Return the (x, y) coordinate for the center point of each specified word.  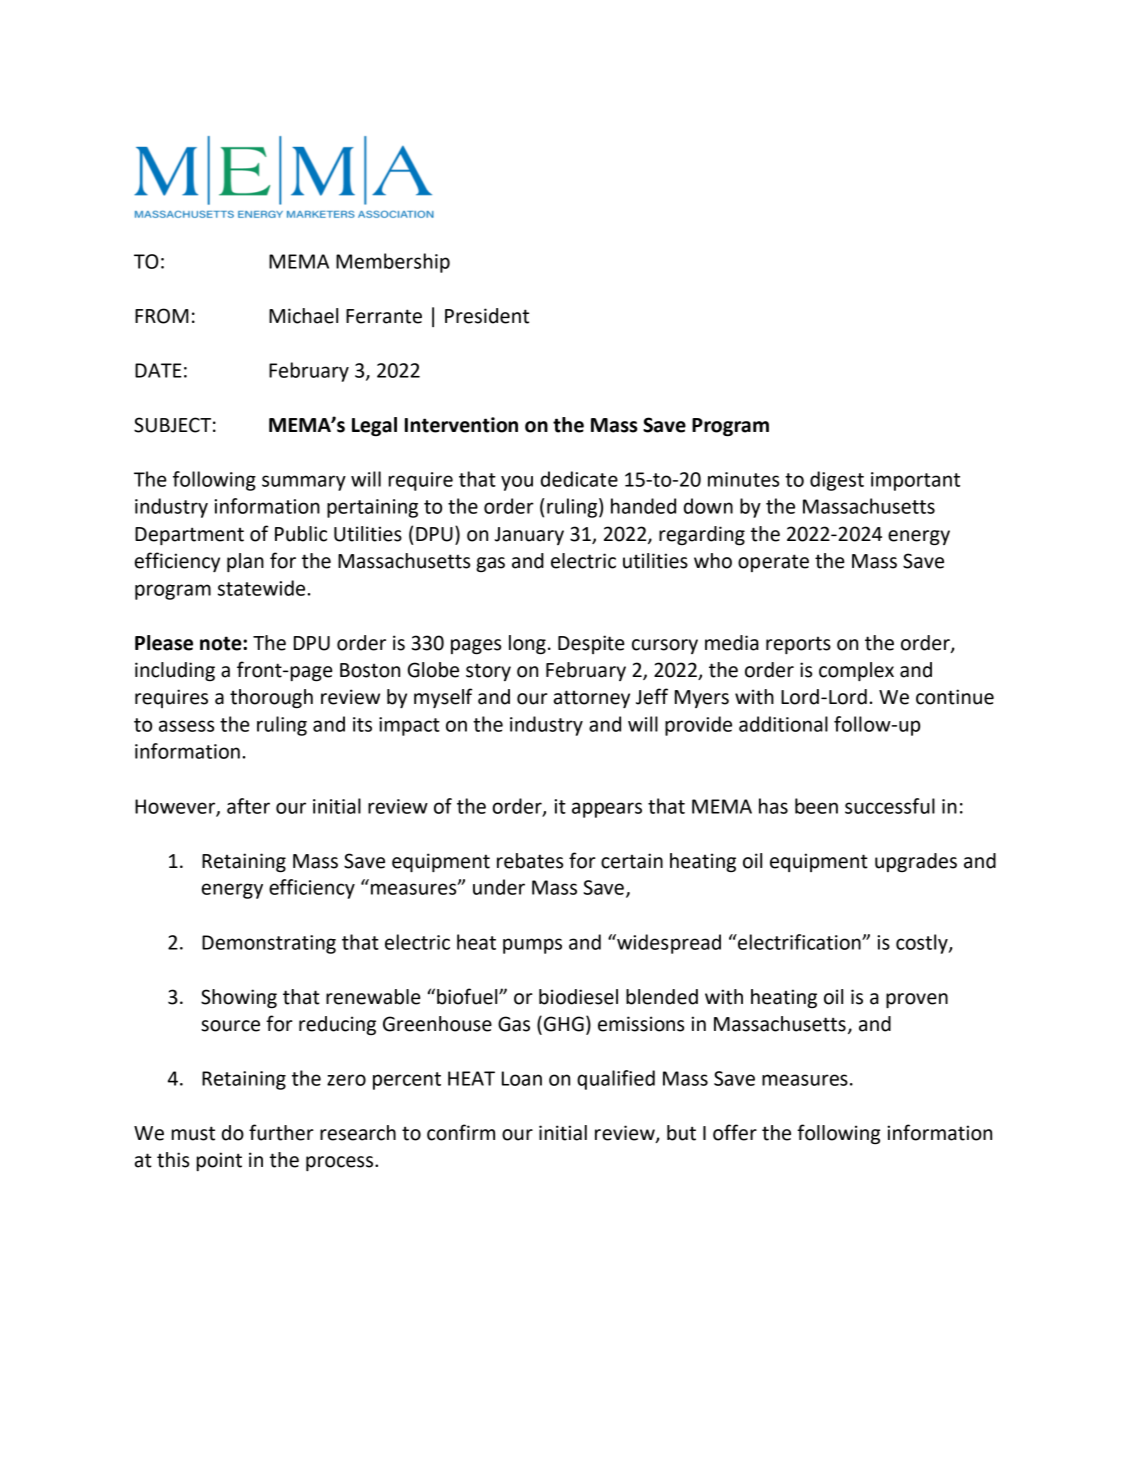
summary (304, 483)
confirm (461, 1132)
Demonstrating (269, 944)
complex (856, 671)
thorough (271, 698)
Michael (303, 316)
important (915, 481)
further (281, 1132)
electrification (799, 942)
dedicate (579, 479)
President (487, 316)
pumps (532, 946)
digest (837, 481)
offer (735, 1132)
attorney (592, 699)
